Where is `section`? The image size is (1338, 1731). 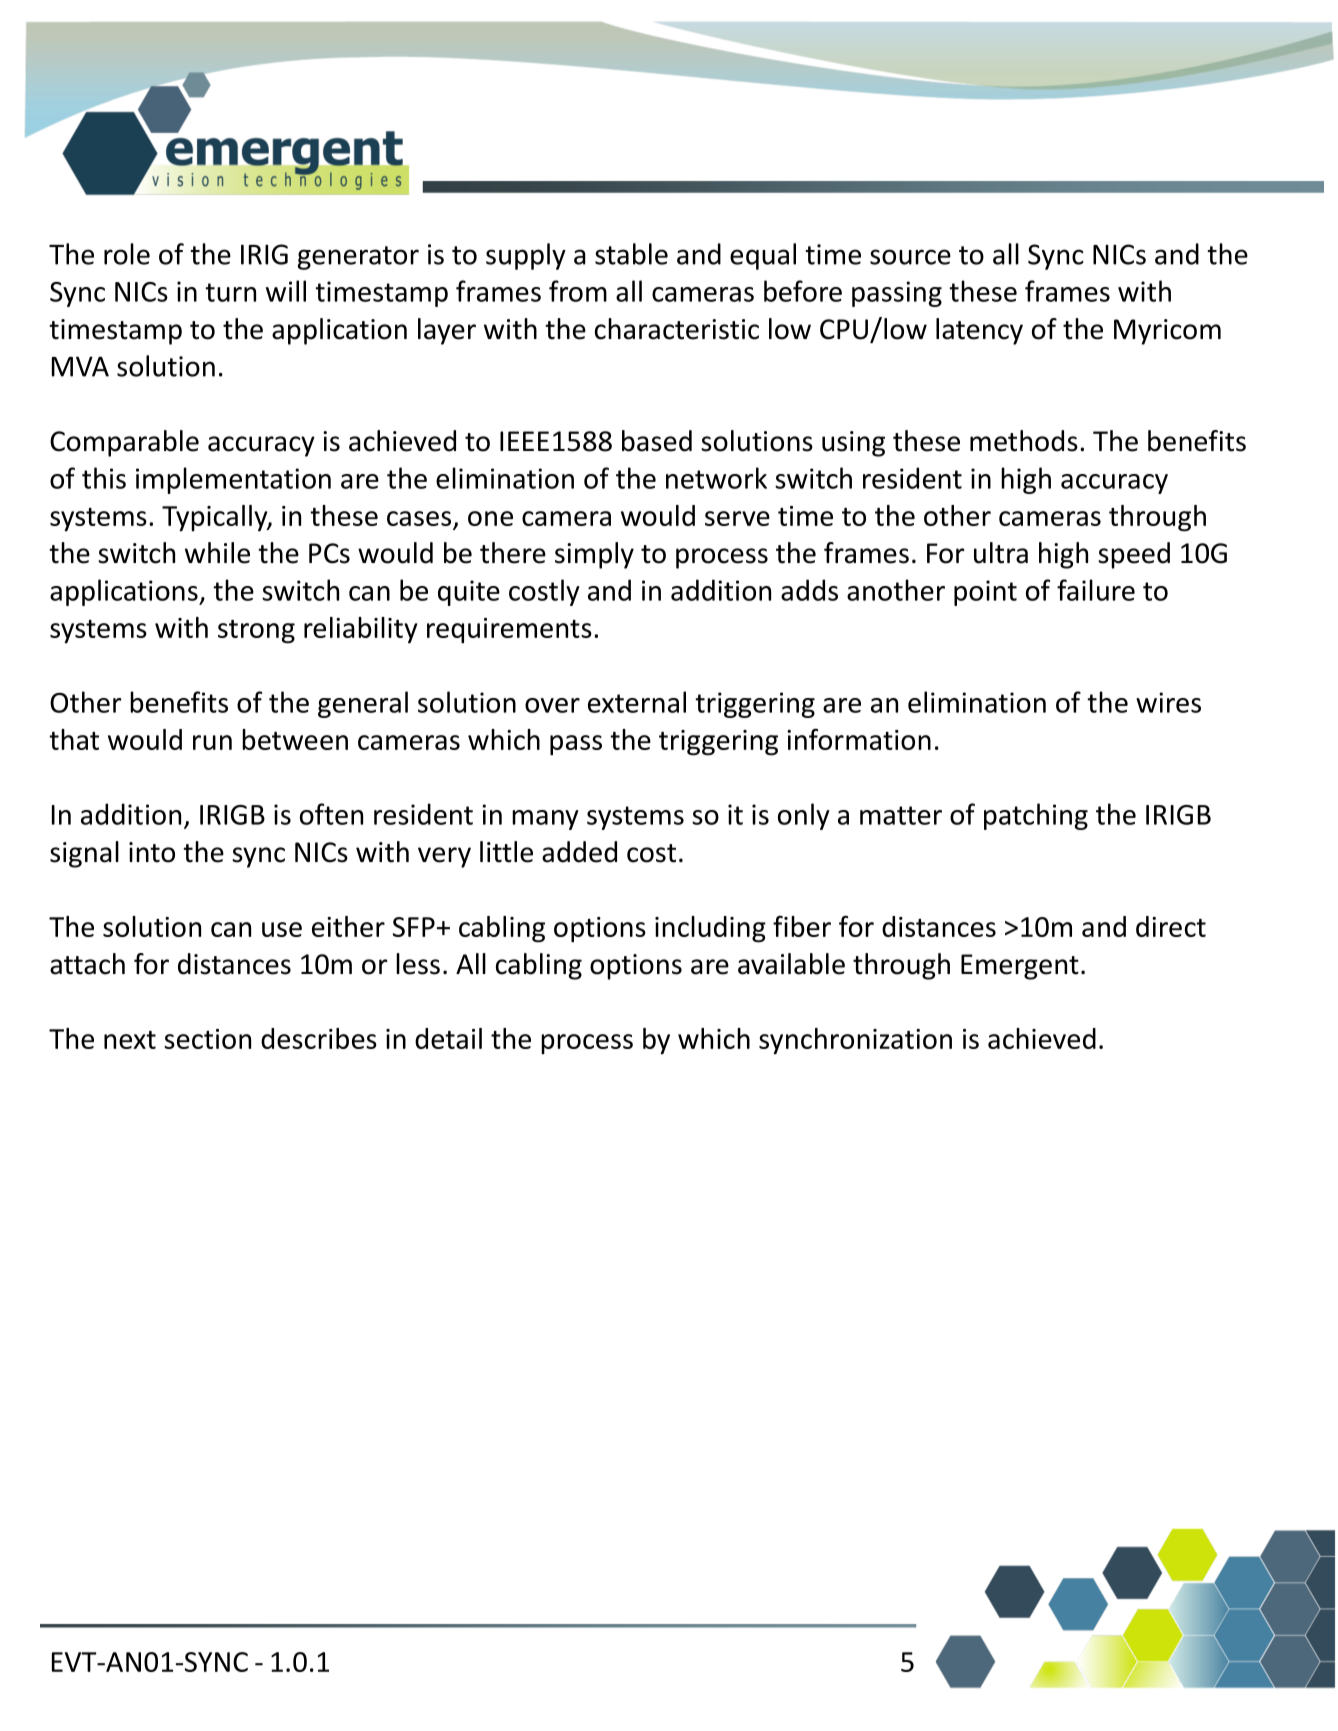
section is located at coordinates (207, 1039).
